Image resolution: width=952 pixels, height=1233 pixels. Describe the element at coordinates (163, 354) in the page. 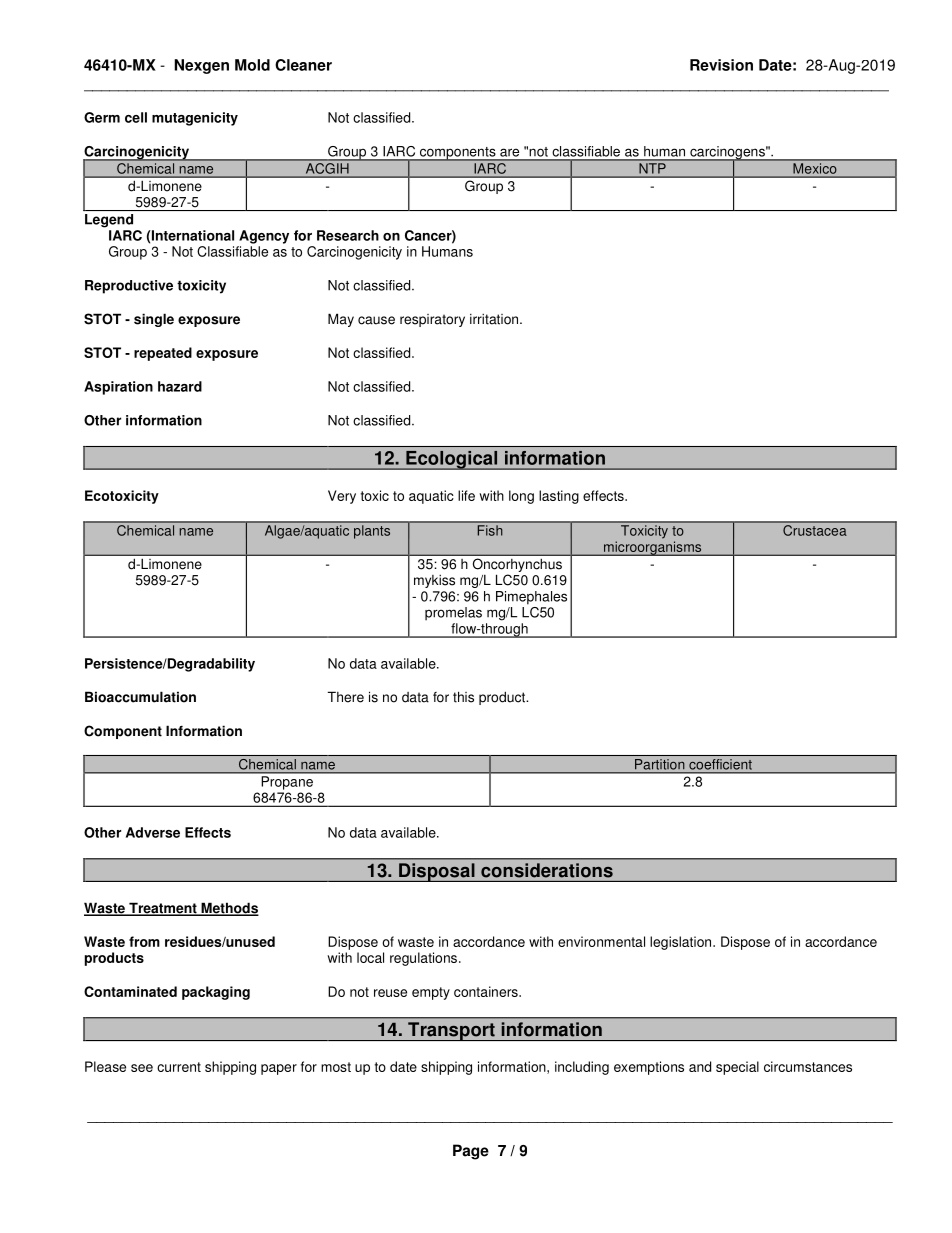

I see `repeated` at that location.
